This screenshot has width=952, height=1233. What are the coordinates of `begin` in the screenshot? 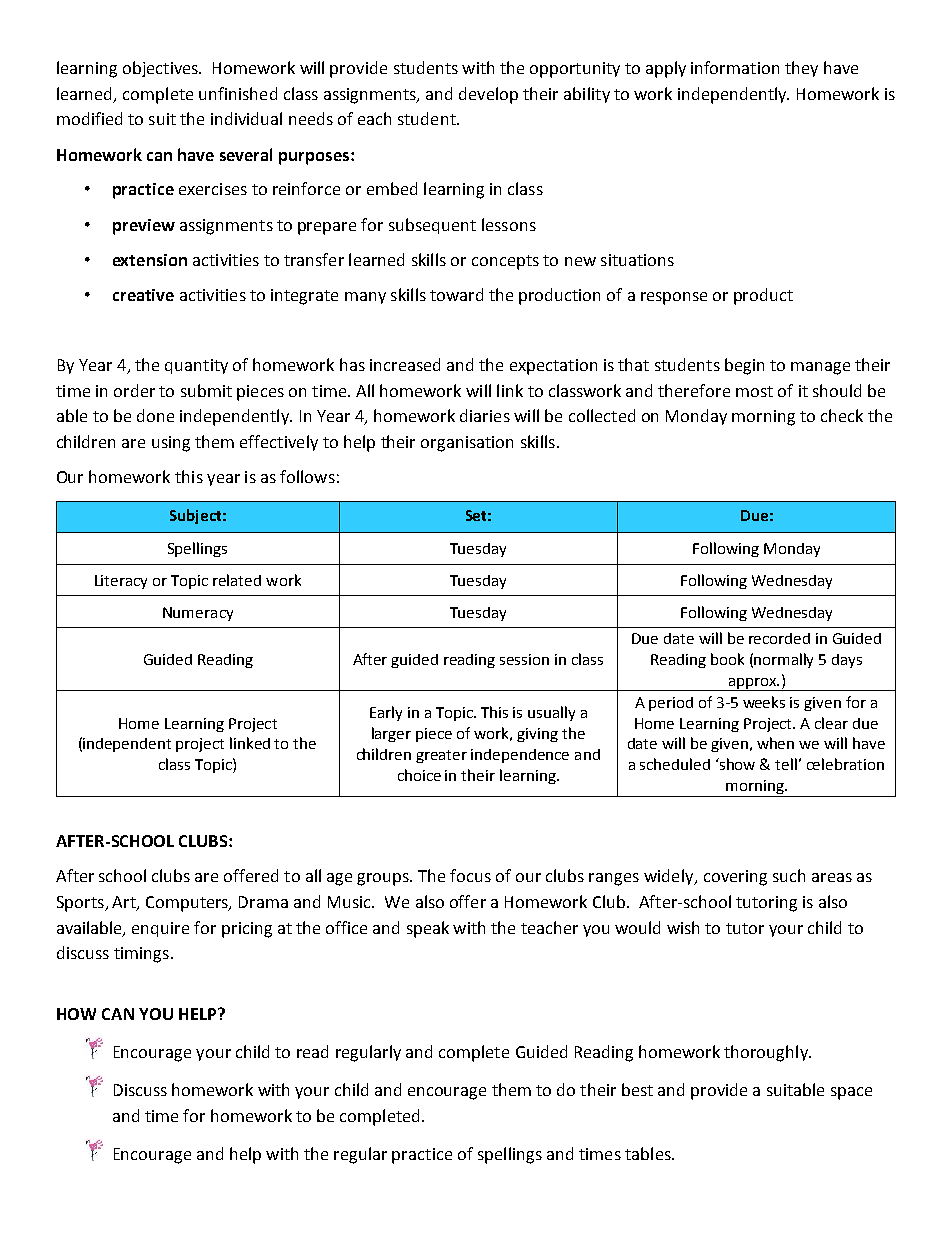 It's located at (744, 366).
